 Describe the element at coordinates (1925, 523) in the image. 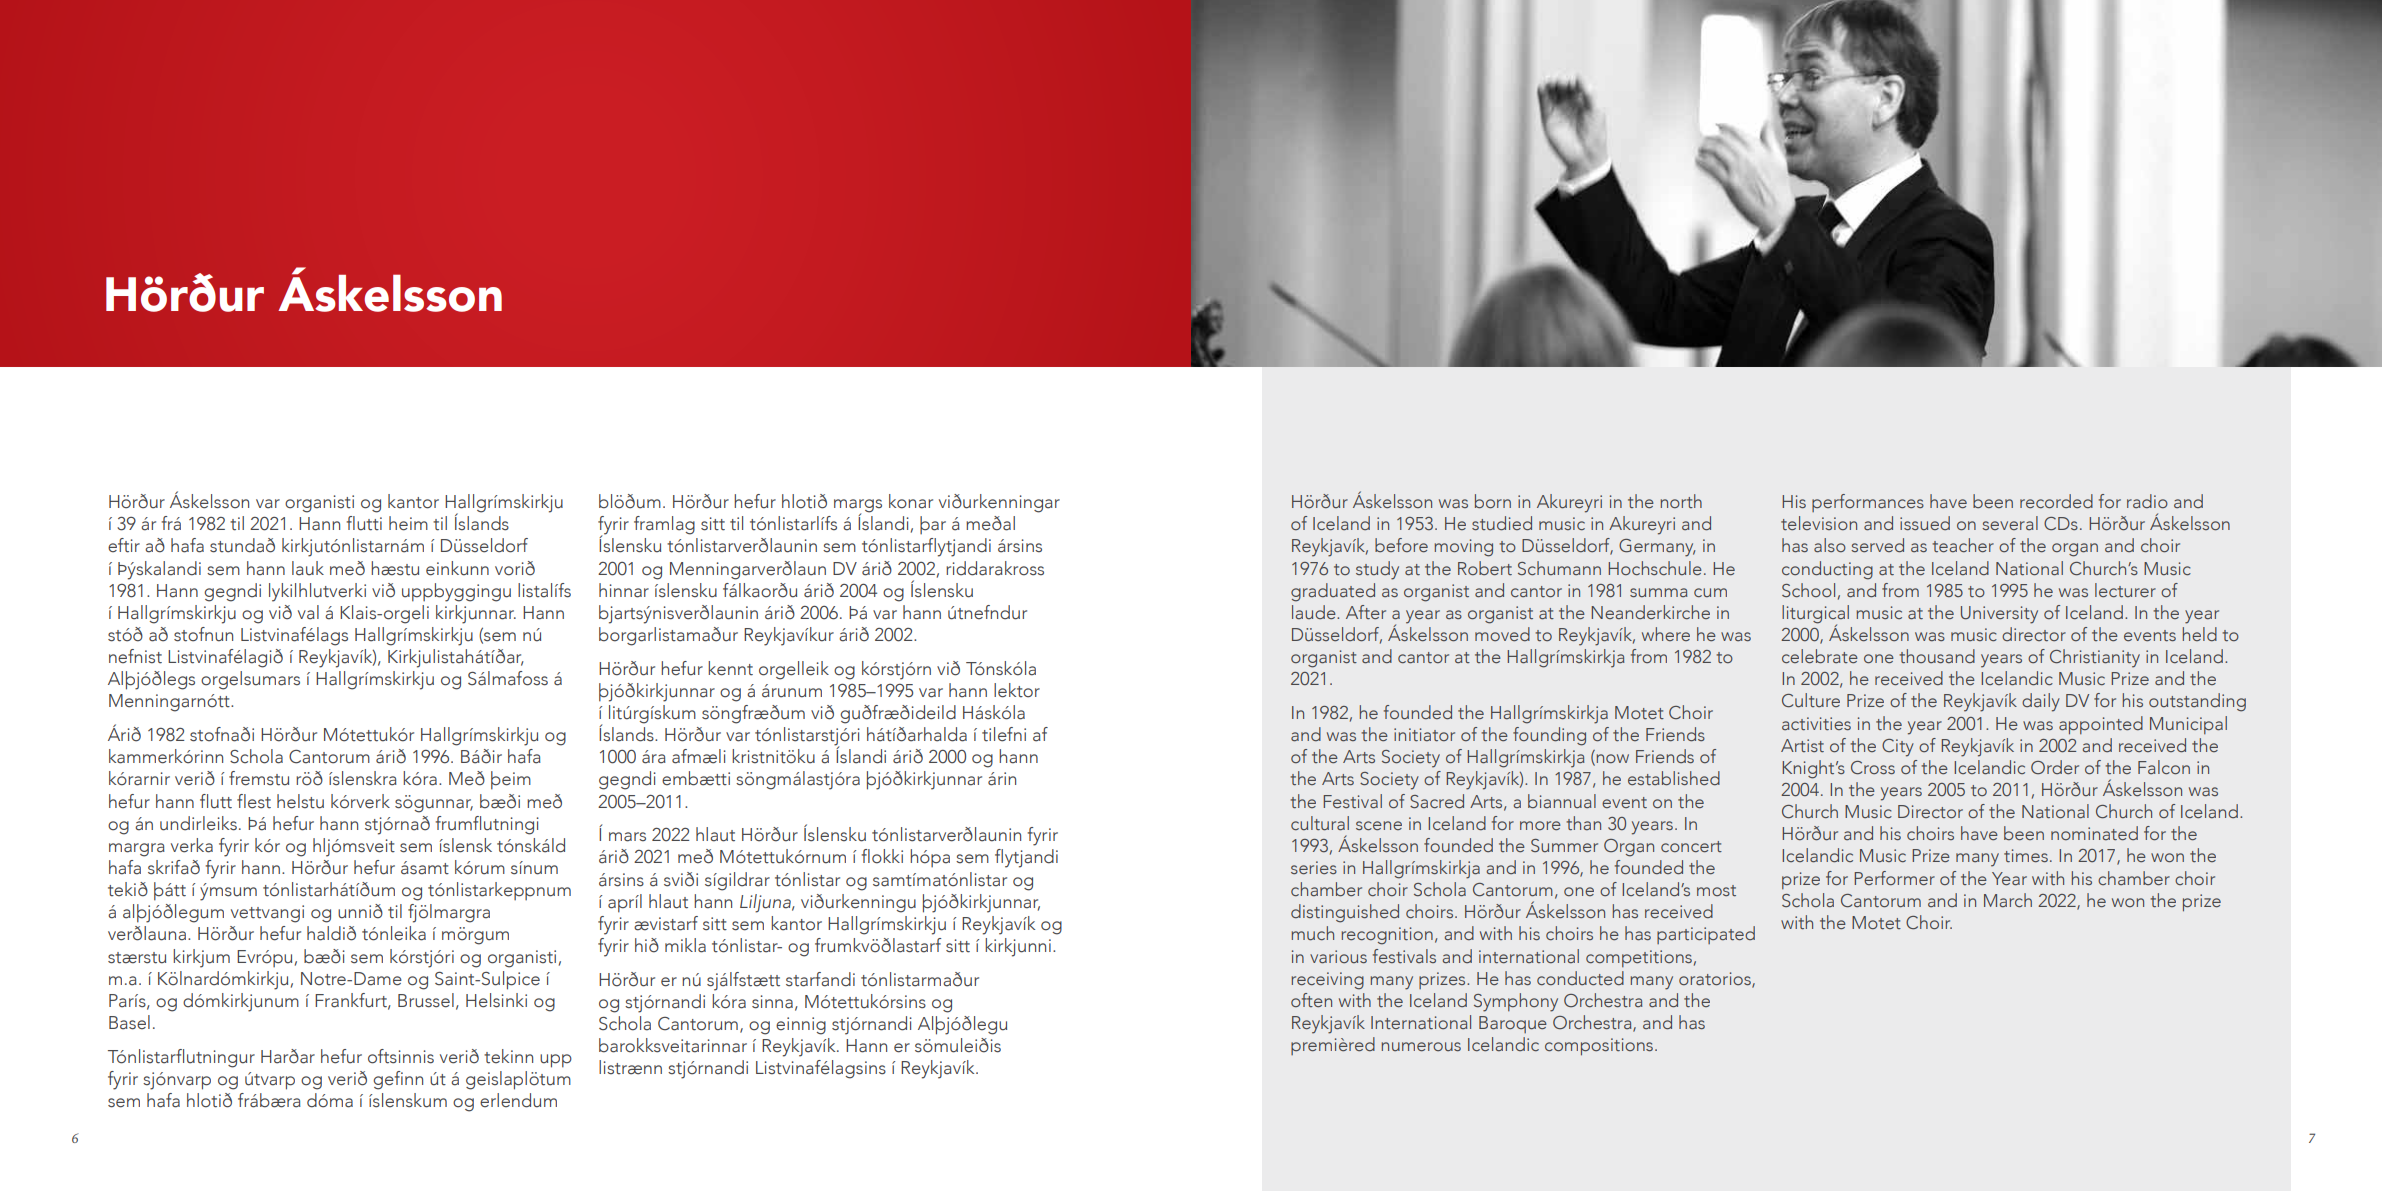

I see `issued` at that location.
